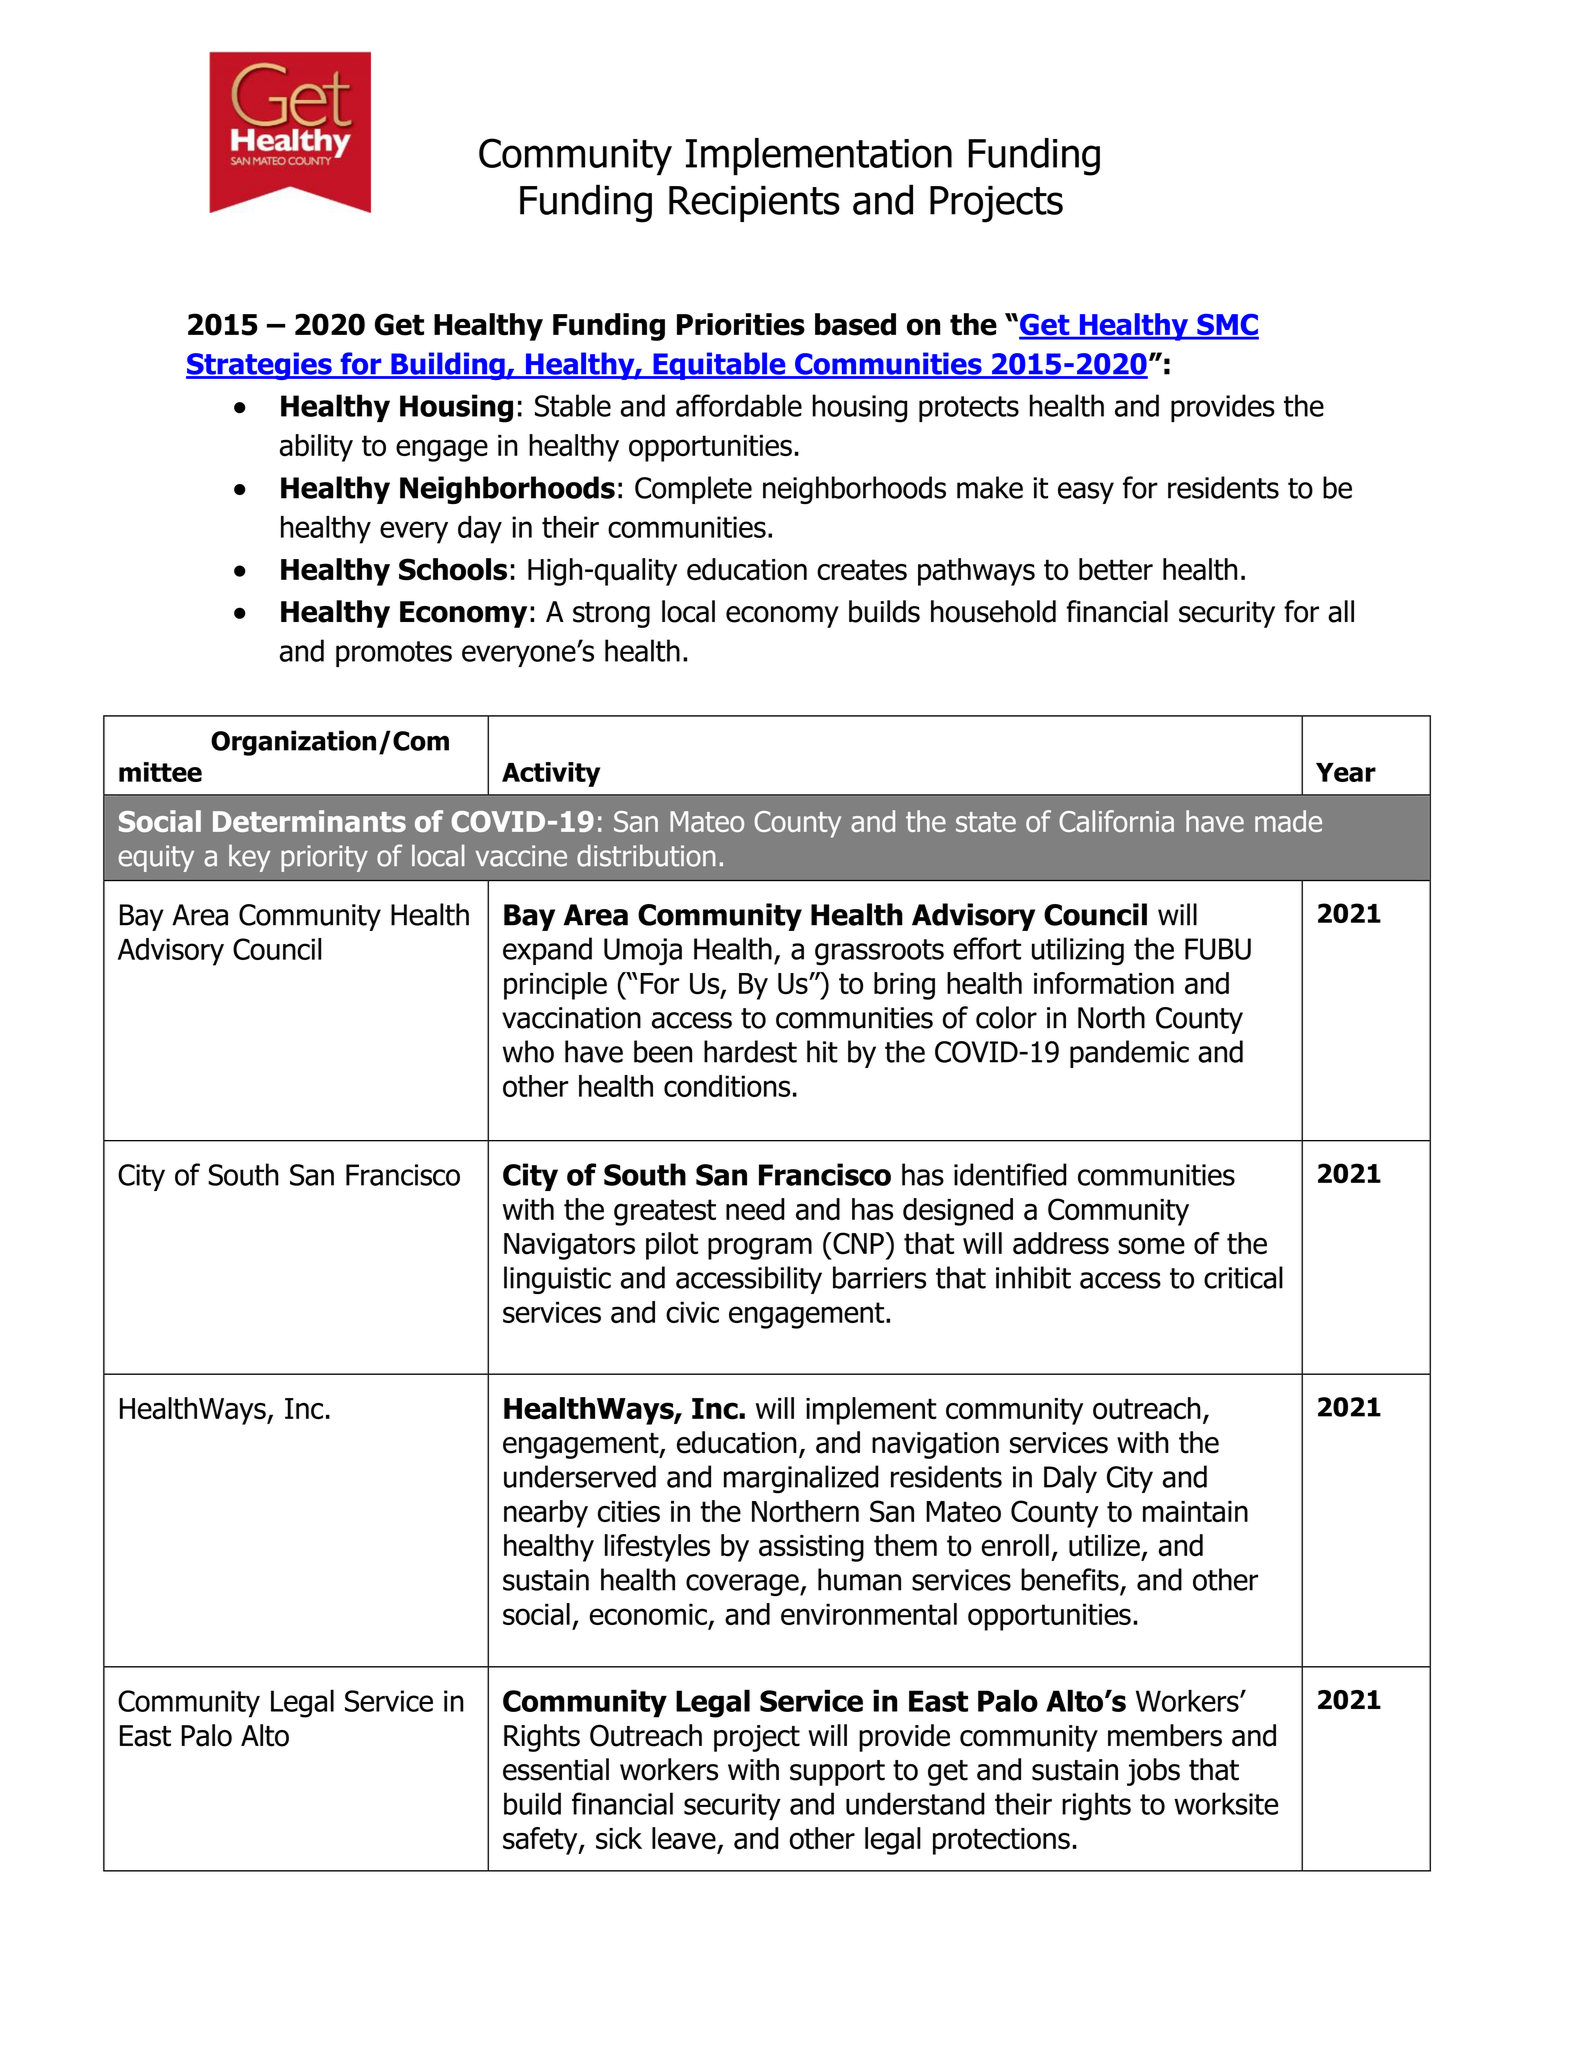  Describe the element at coordinates (1243, 1277) in the screenshot. I see `critical` at that location.
